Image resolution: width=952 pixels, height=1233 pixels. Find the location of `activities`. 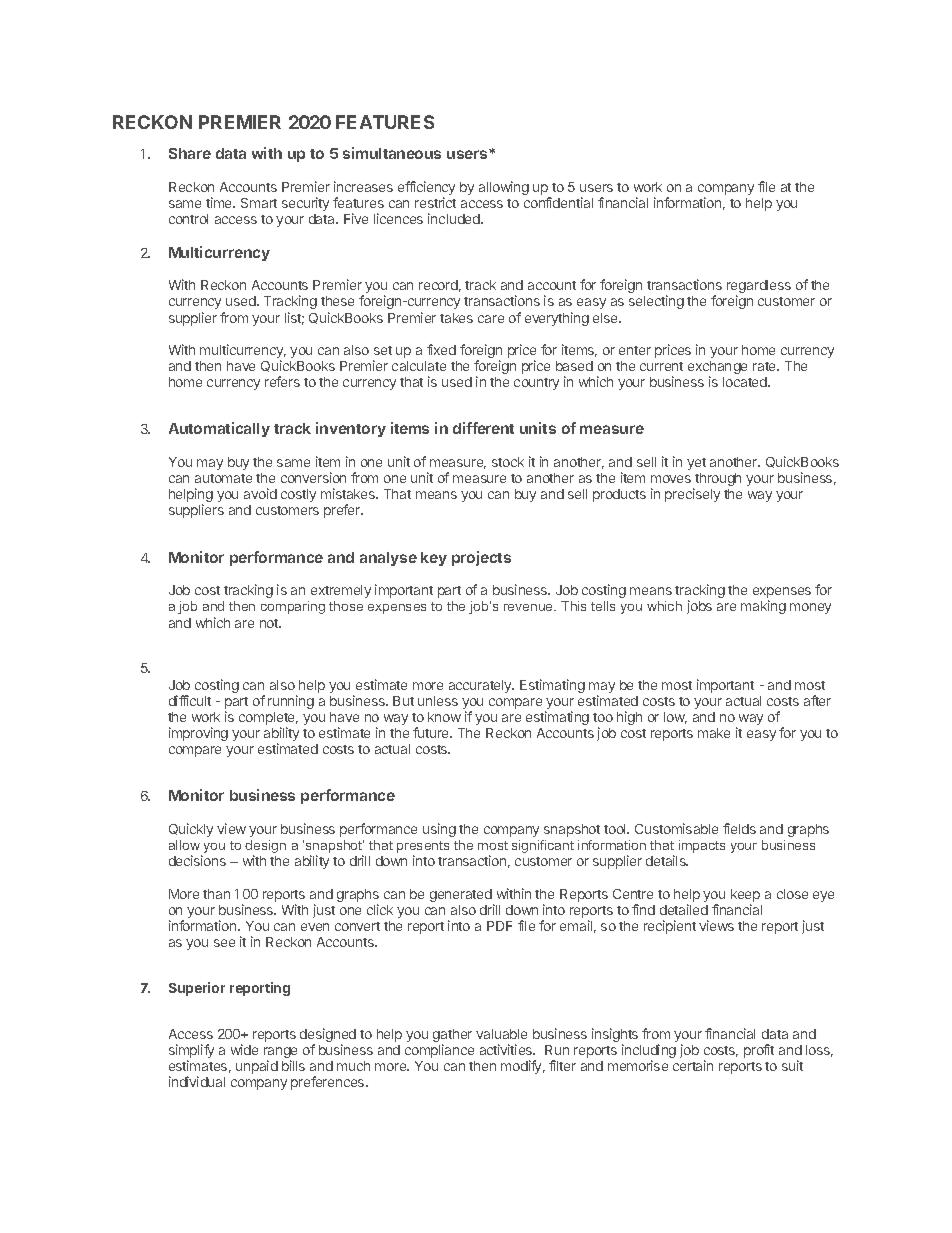

activities is located at coordinates (507, 1049).
